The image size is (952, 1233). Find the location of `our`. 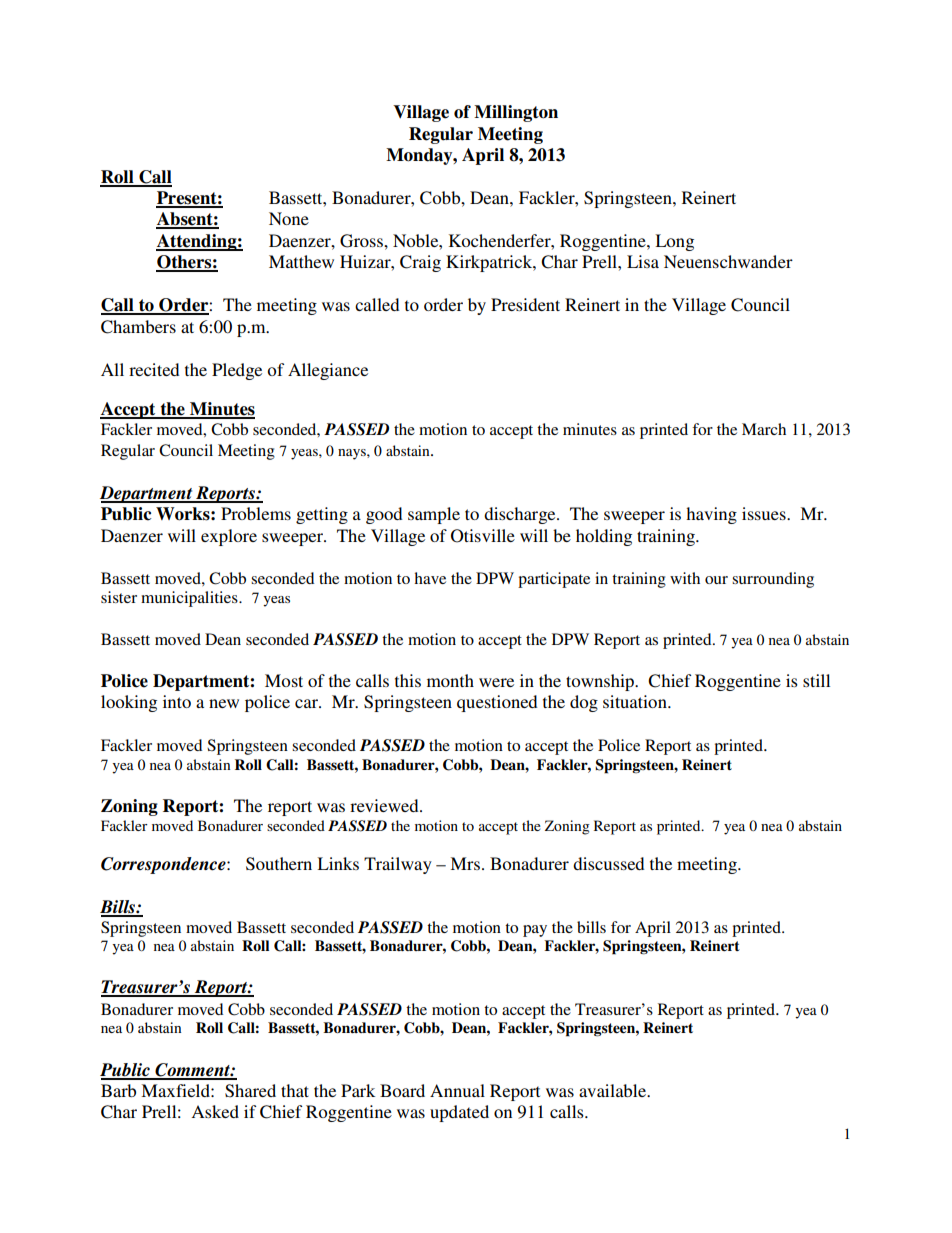

our is located at coordinates (716, 580).
